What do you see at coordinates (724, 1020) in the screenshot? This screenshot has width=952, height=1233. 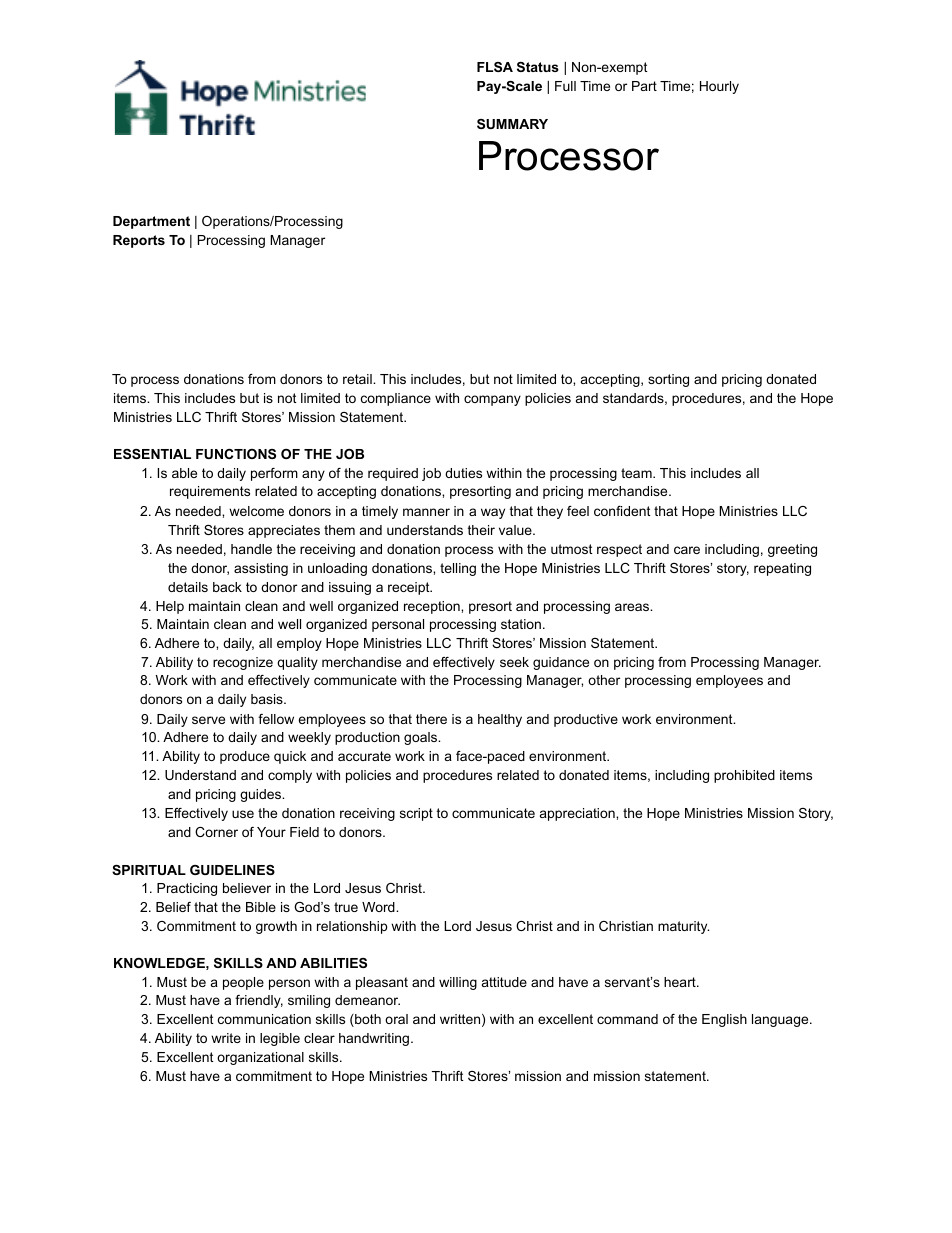 I see `English` at bounding box center [724, 1020].
